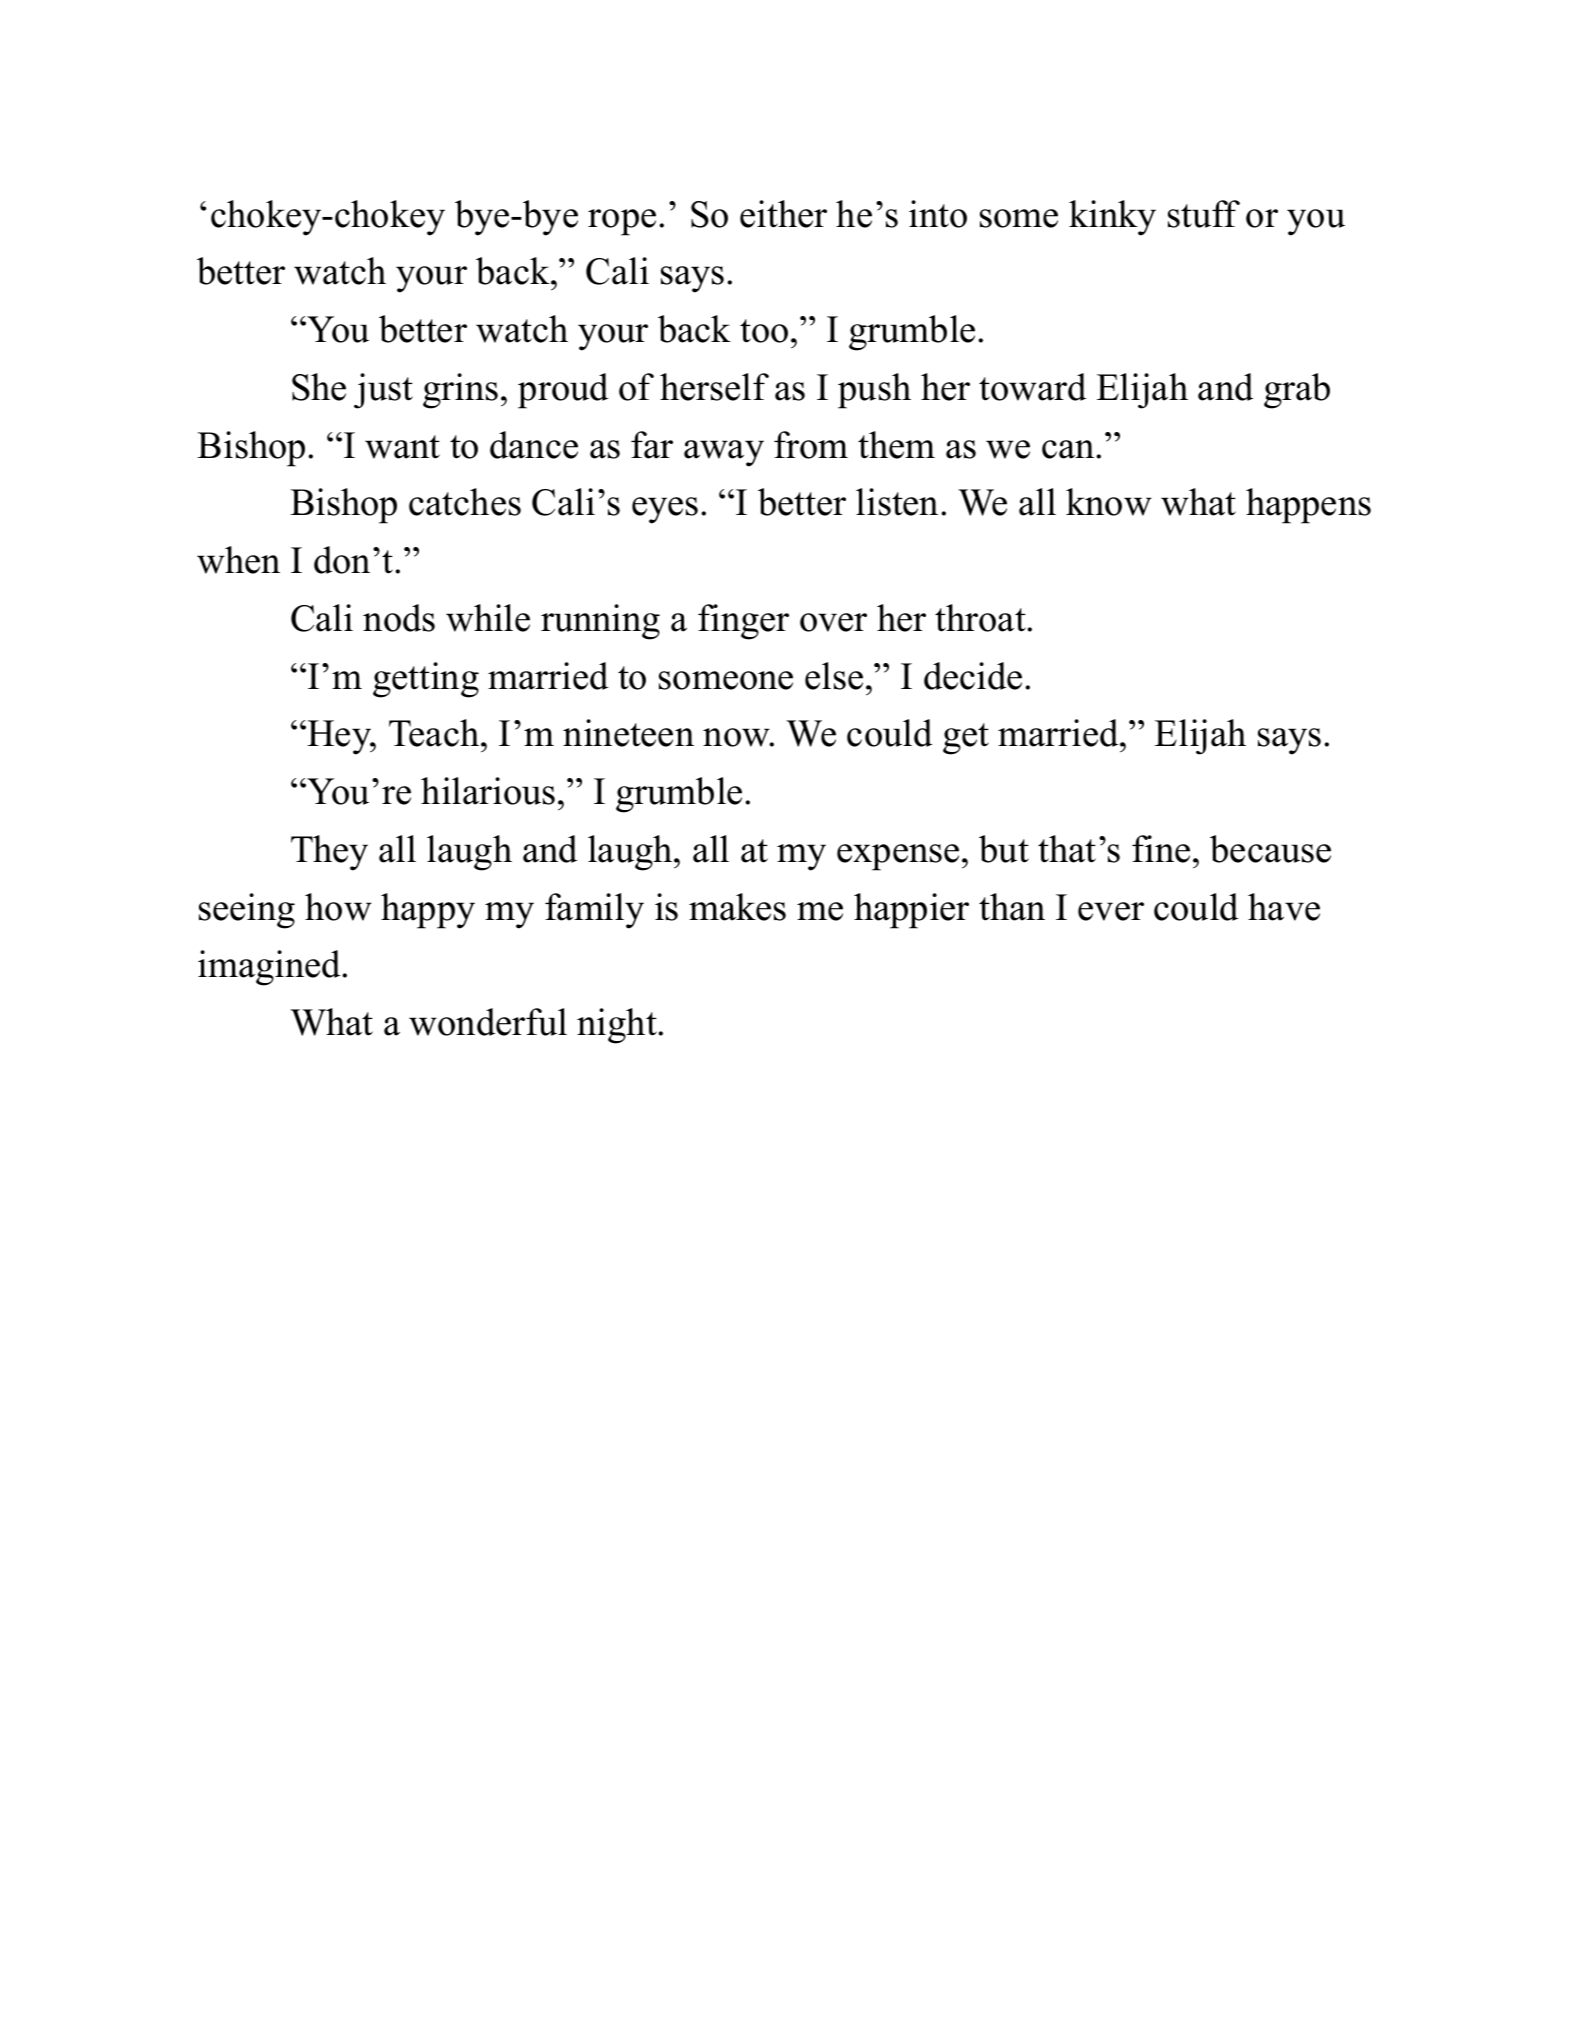 Image resolution: width=1571 pixels, height=2033 pixels. Describe the element at coordinates (329, 853) in the document. I see `They` at that location.
